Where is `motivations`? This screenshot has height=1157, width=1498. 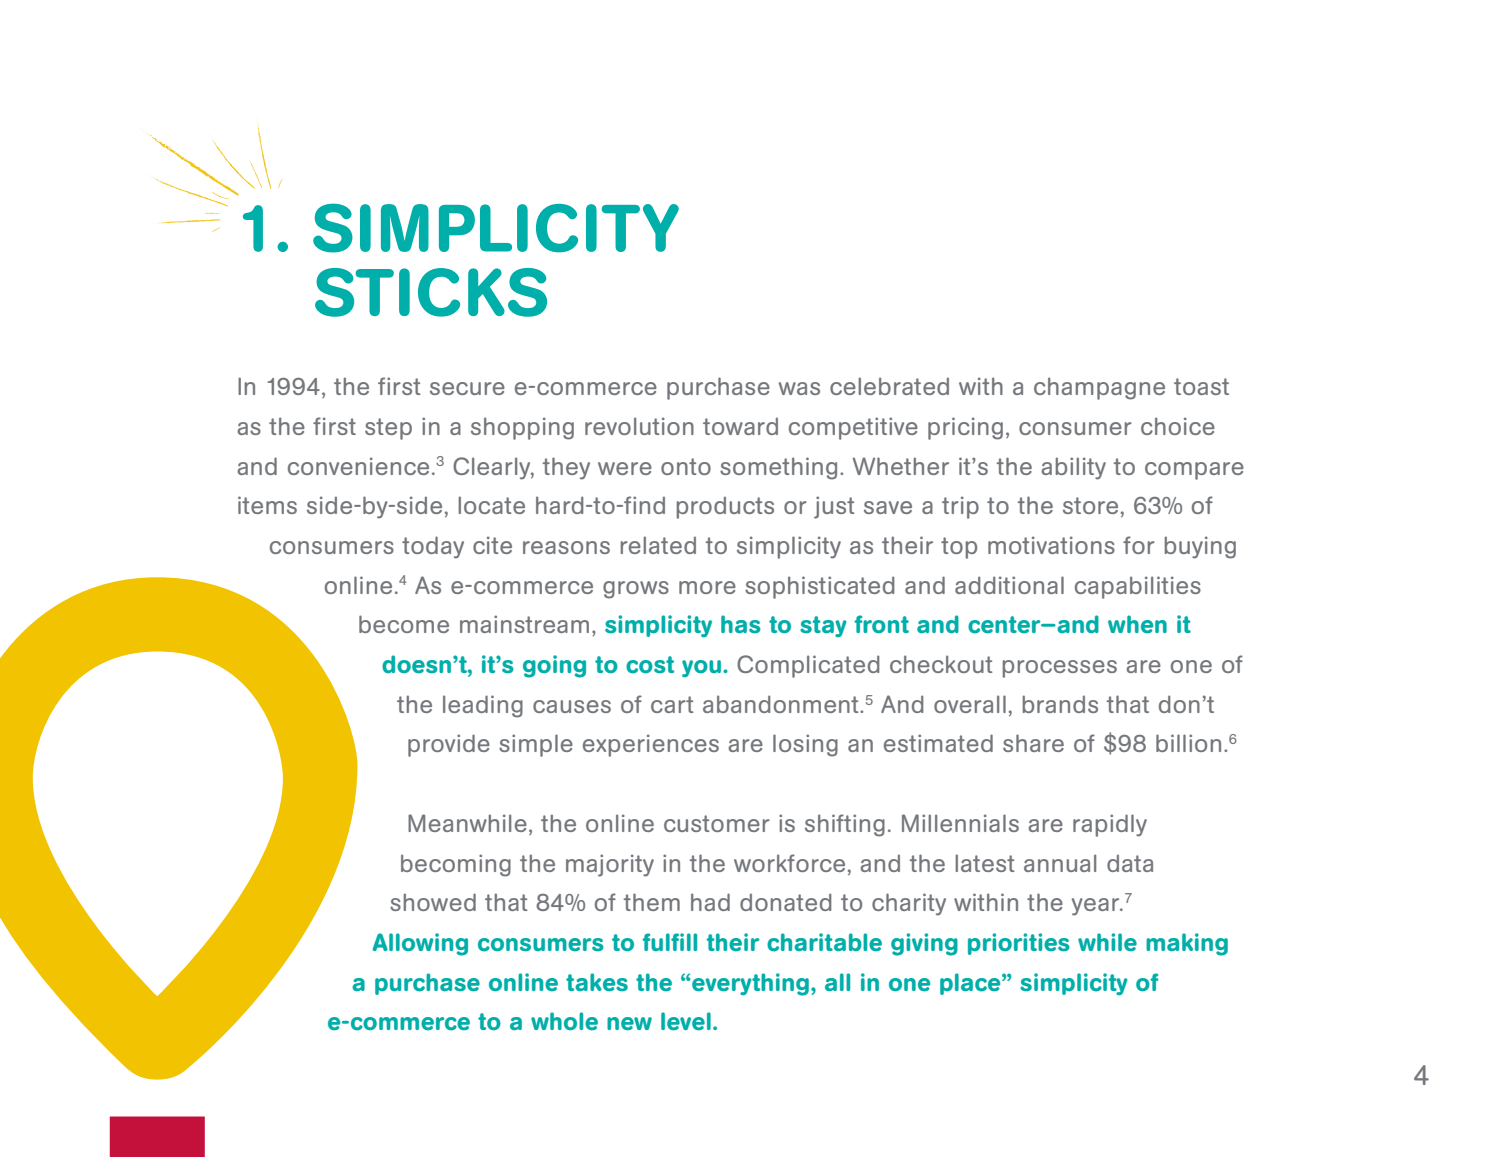
motivations is located at coordinates (1051, 545).
